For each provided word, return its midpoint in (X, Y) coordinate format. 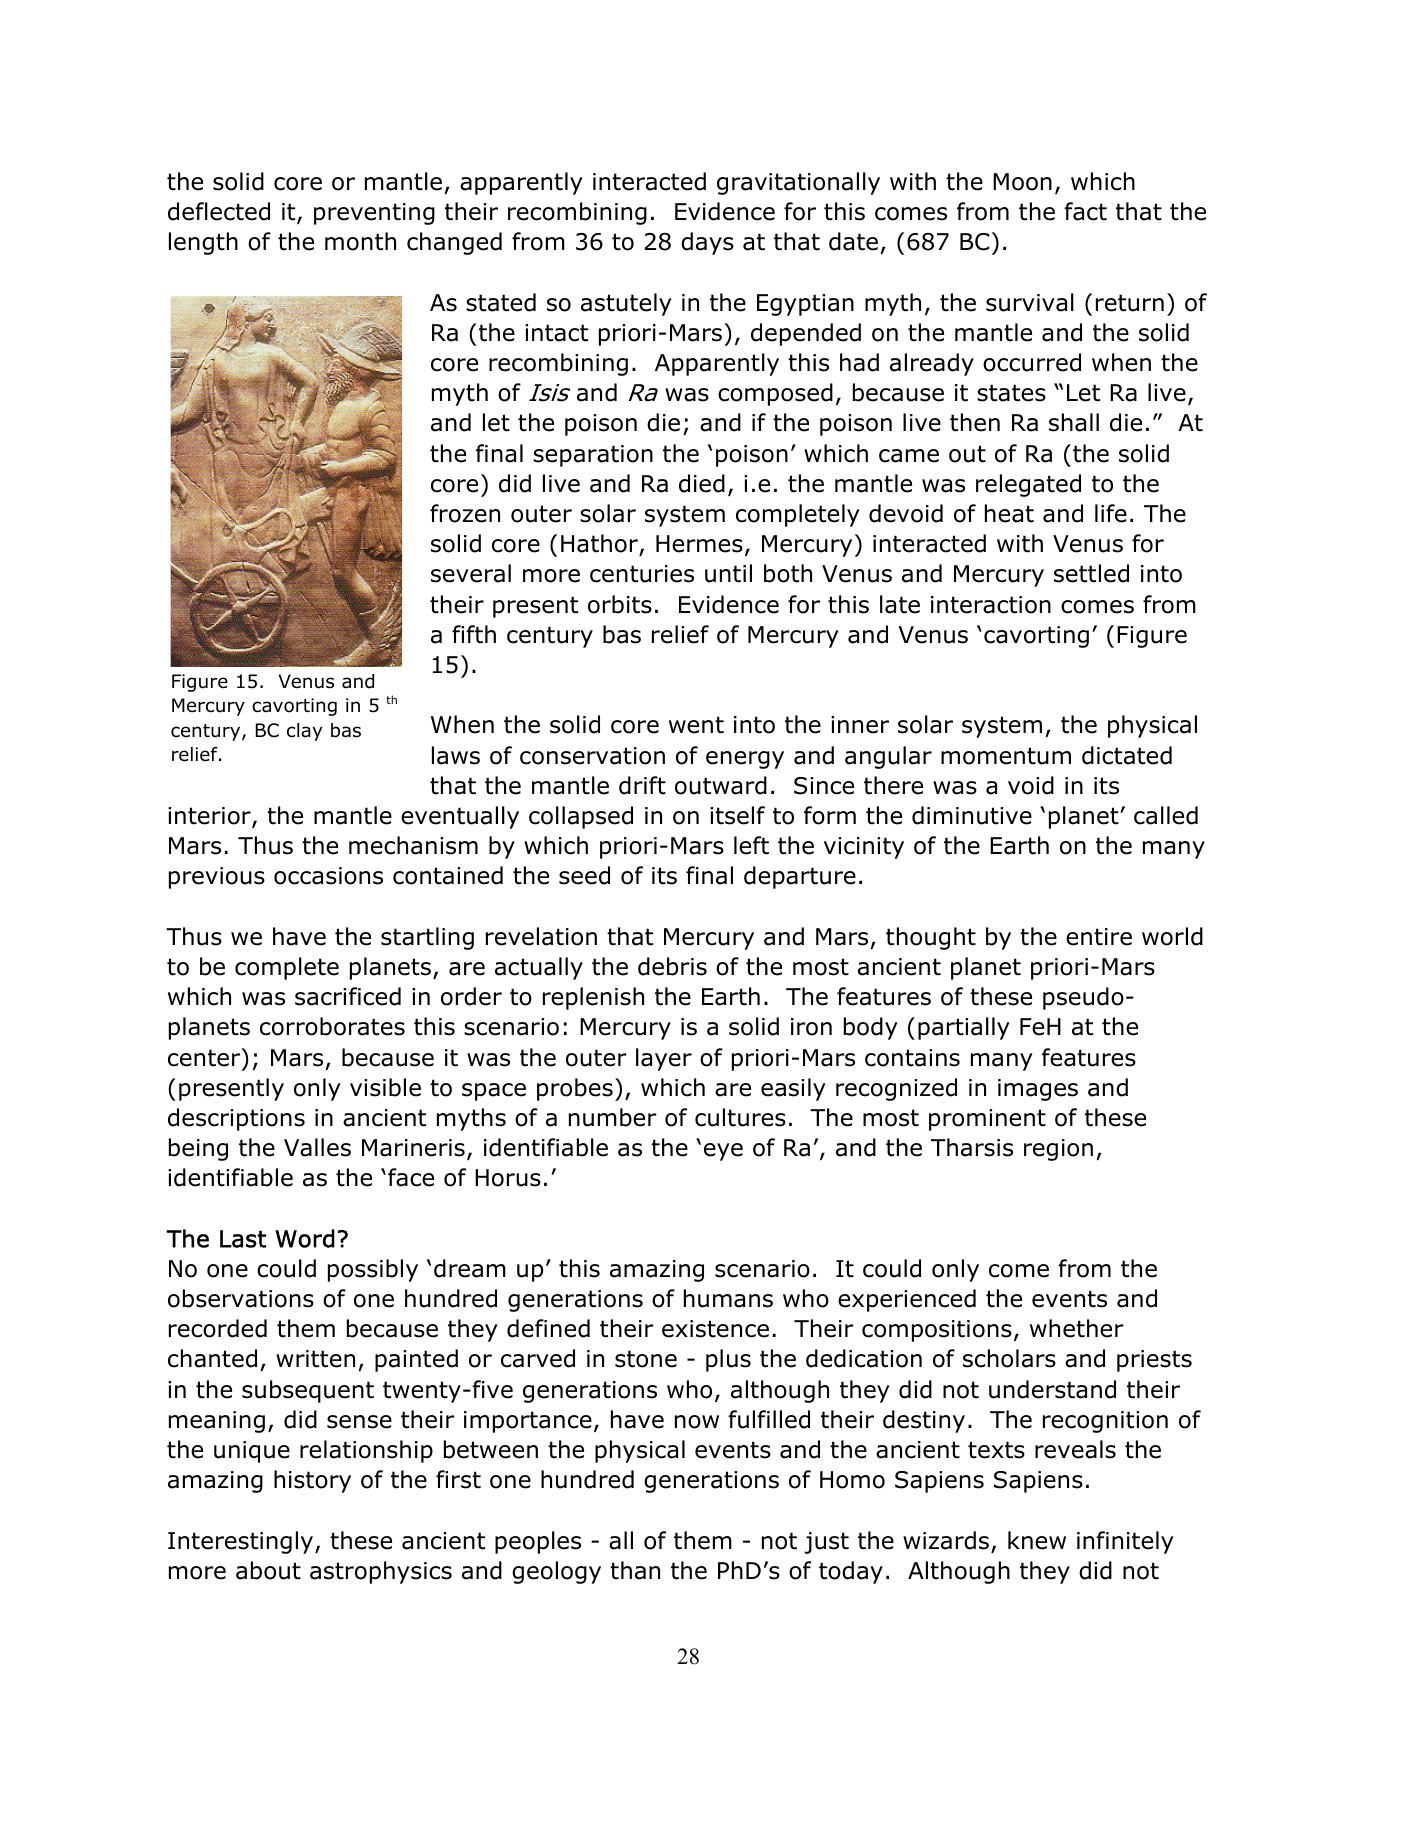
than (635, 1570)
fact (1085, 211)
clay (304, 732)
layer (664, 1059)
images (1038, 1090)
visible (385, 1087)
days (707, 243)
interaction (991, 605)
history (312, 1481)
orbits (620, 604)
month (360, 241)
